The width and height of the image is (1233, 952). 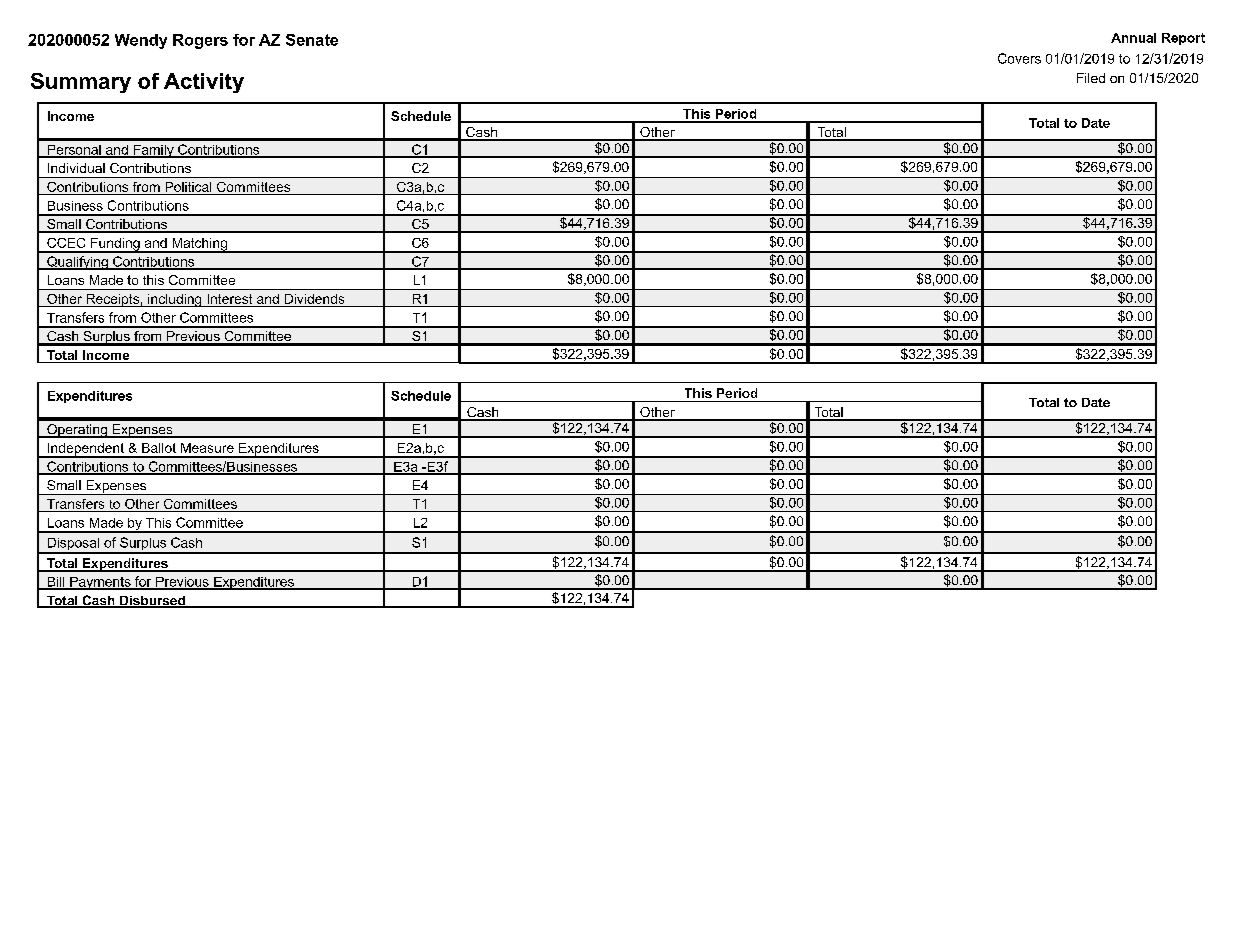 What do you see at coordinates (207, 448) in the image?
I see `Measure` at bounding box center [207, 448].
